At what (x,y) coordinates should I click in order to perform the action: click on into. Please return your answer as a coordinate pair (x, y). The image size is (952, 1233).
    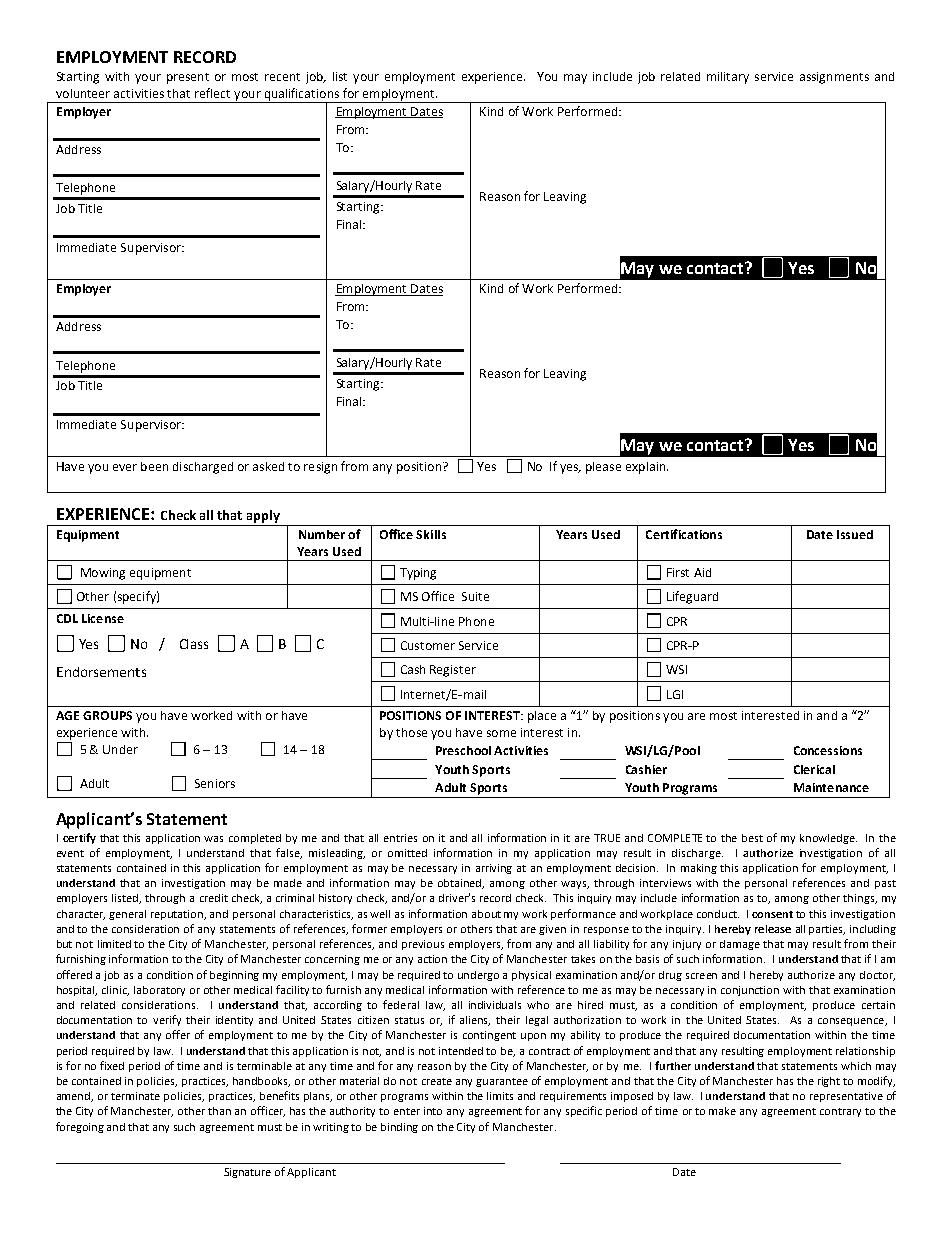
    Looking at the image, I should click on (433, 1111).
